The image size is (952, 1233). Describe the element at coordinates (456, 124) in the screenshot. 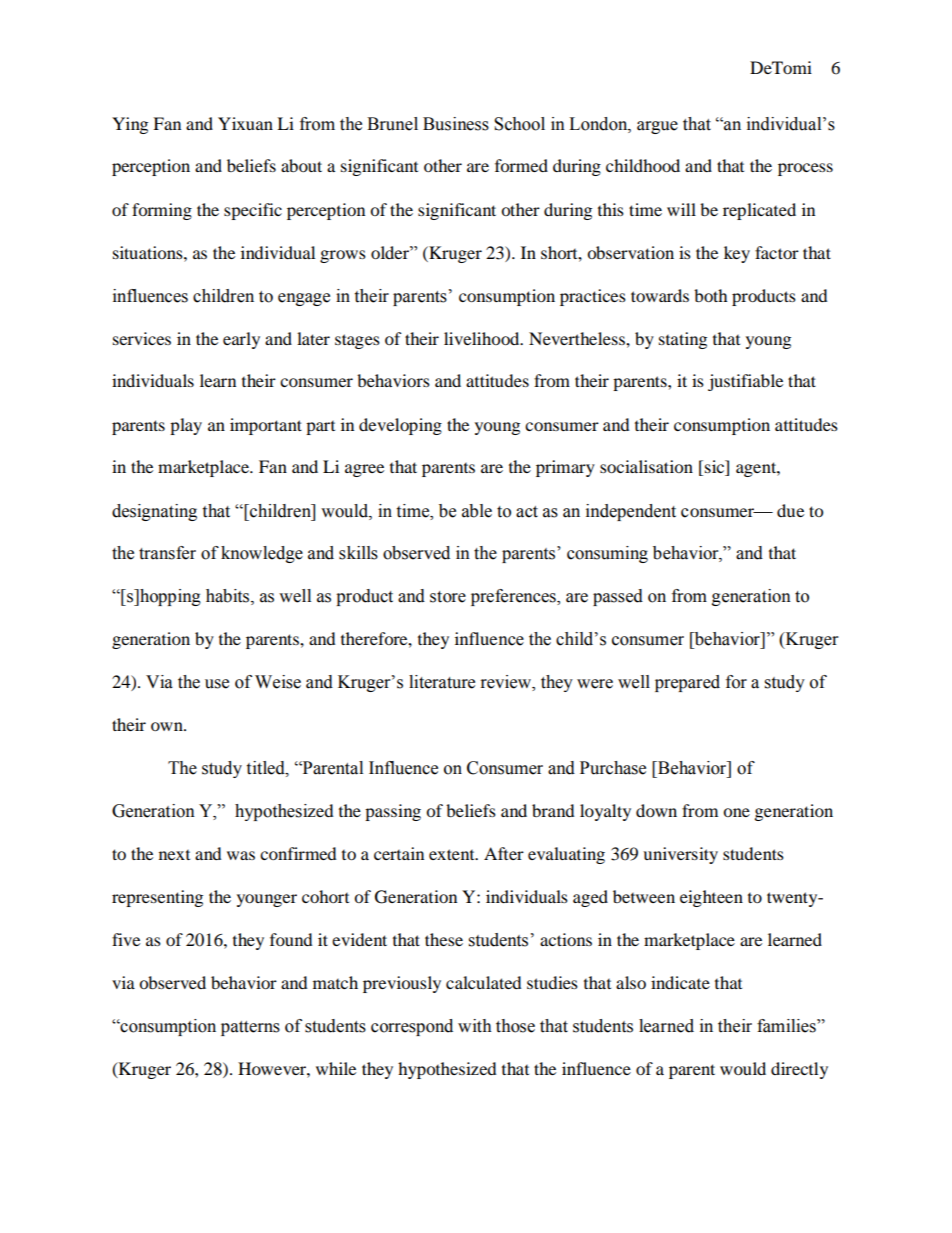

I see `Business` at that location.
